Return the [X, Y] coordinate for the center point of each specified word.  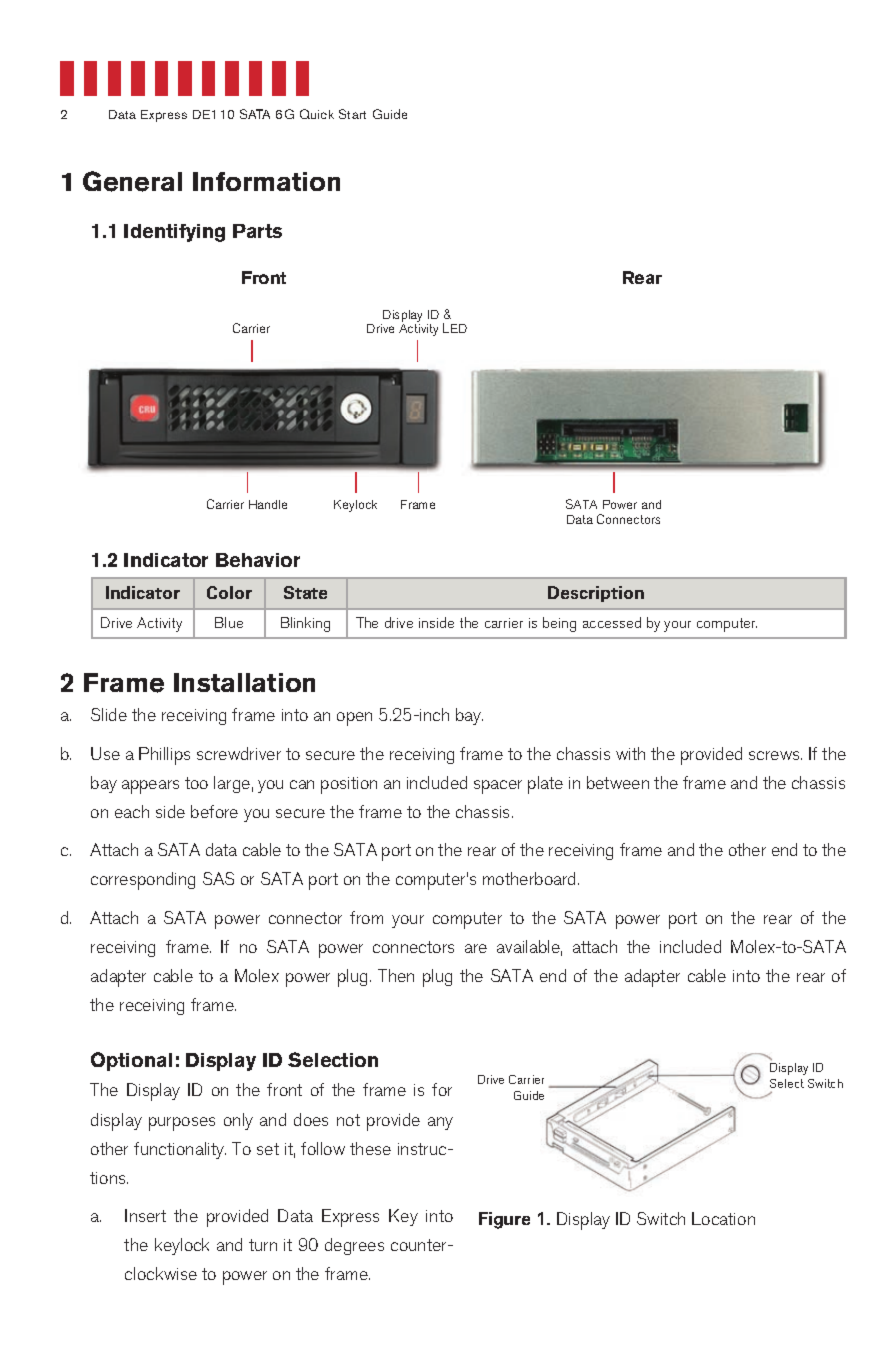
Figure [504, 1220]
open [354, 719]
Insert [145, 1215]
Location [723, 1218]
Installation [244, 682]
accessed [612, 622]
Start [352, 114]
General [132, 181]
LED [455, 328]
